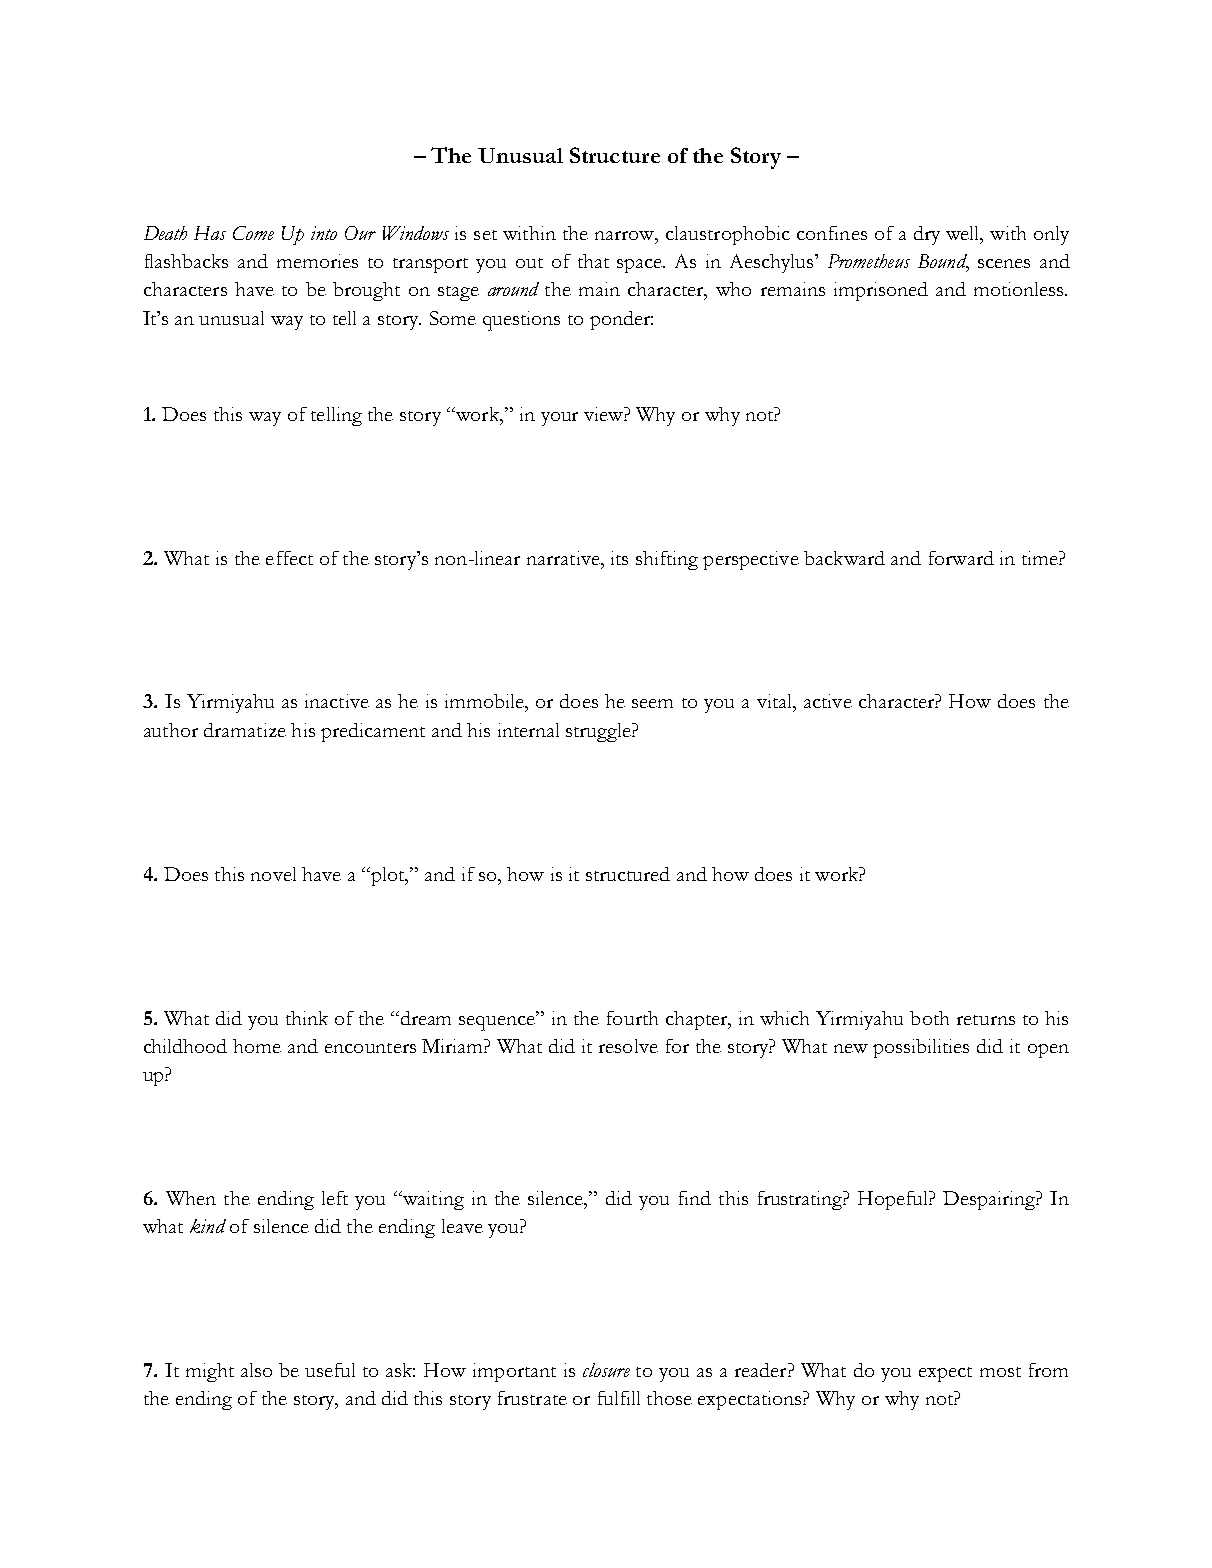 This screenshot has width=1212, height=1568. Describe the element at coordinates (317, 261) in the screenshot. I see `memories` at that location.
